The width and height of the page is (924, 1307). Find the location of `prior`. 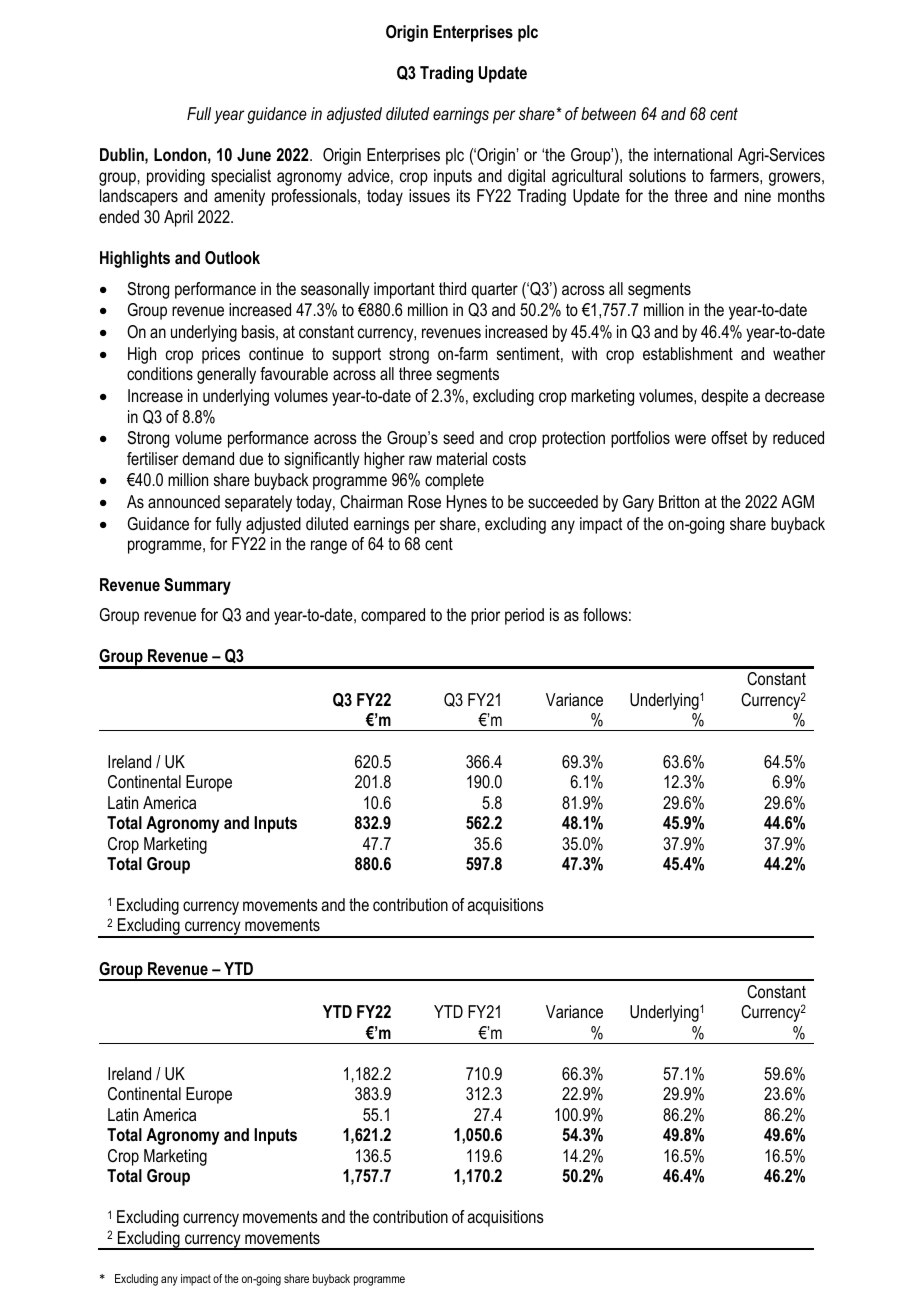

prior is located at coordinates (485, 616).
